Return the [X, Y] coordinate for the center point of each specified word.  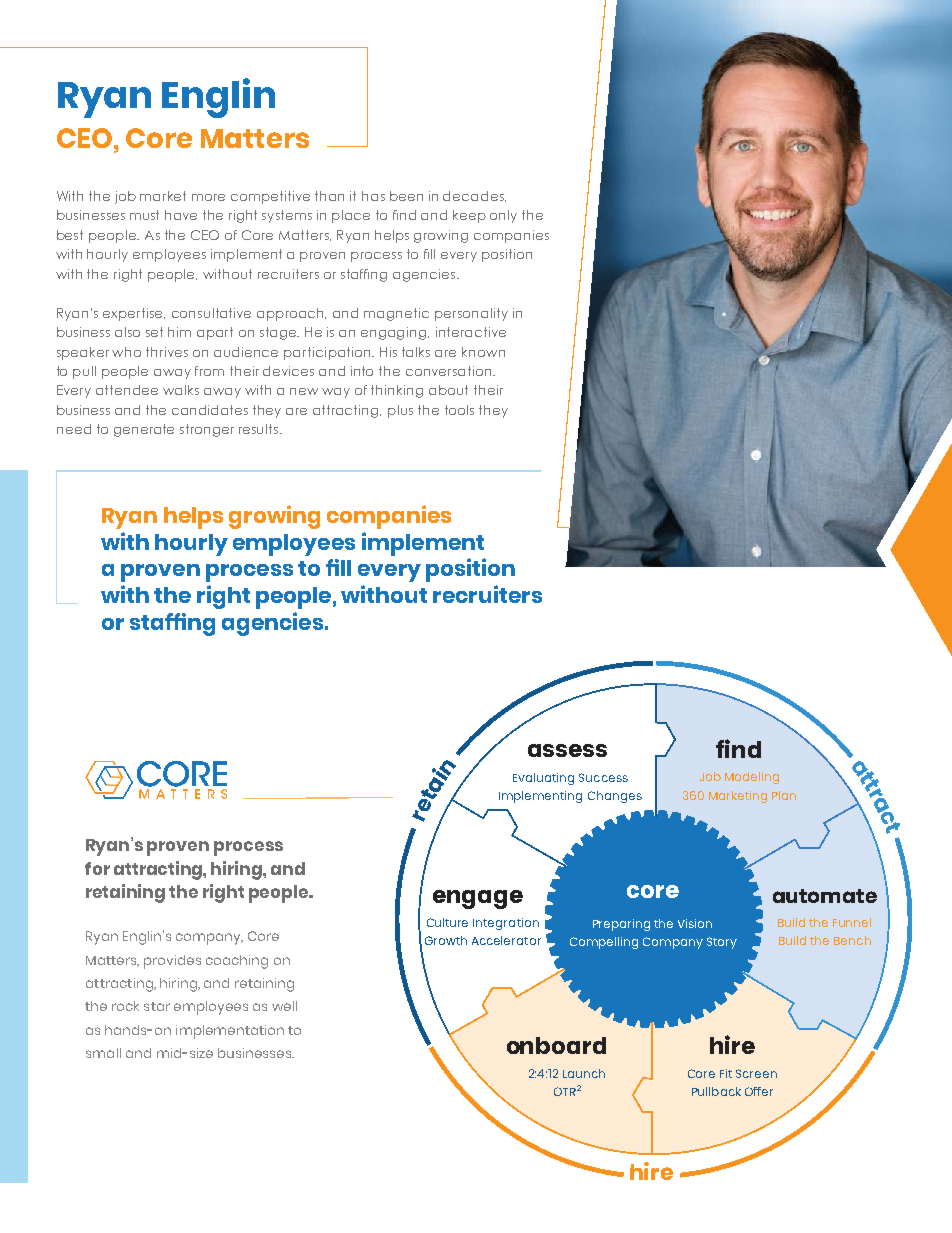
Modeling [752, 778]
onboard [556, 1045]
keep [469, 216]
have [181, 215]
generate [144, 430]
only [503, 216]
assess [567, 750]
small [103, 1053]
